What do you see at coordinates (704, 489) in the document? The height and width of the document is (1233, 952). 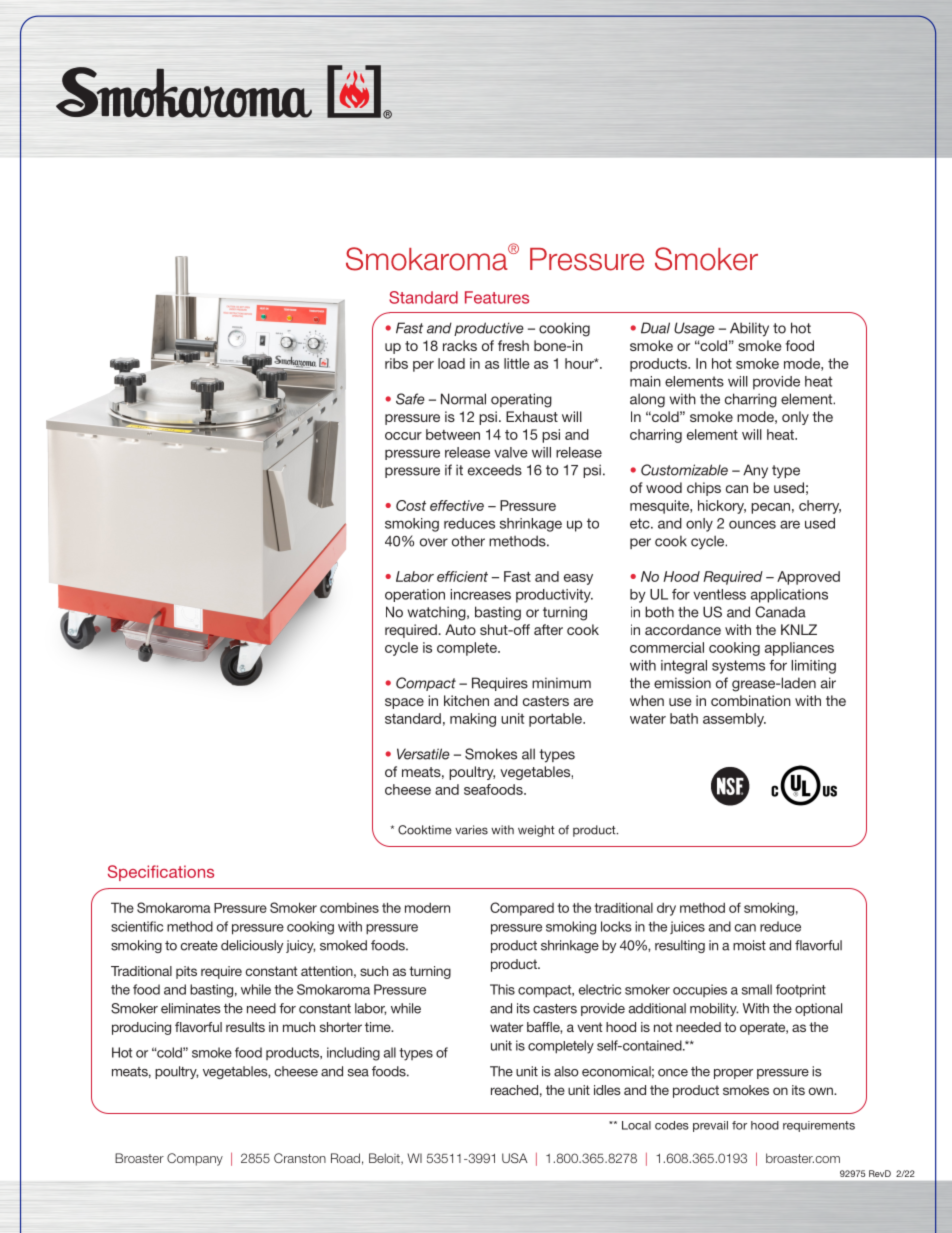 I see `chips` at bounding box center [704, 489].
